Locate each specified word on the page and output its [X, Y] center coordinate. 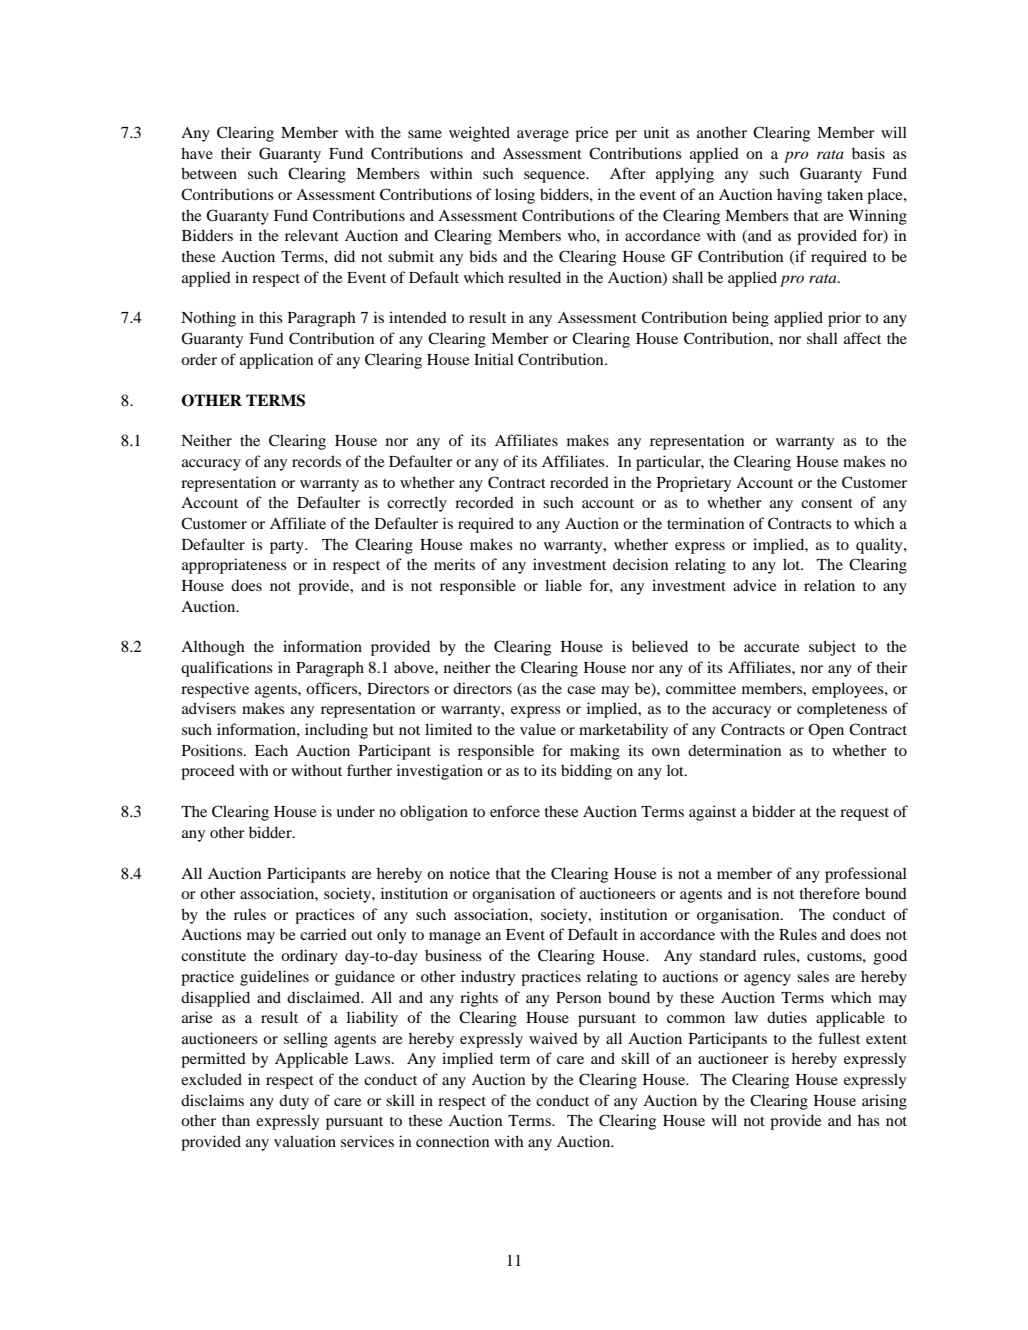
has [868, 1120]
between [209, 173]
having [799, 196]
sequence [556, 177]
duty [294, 1102]
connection [452, 1141]
